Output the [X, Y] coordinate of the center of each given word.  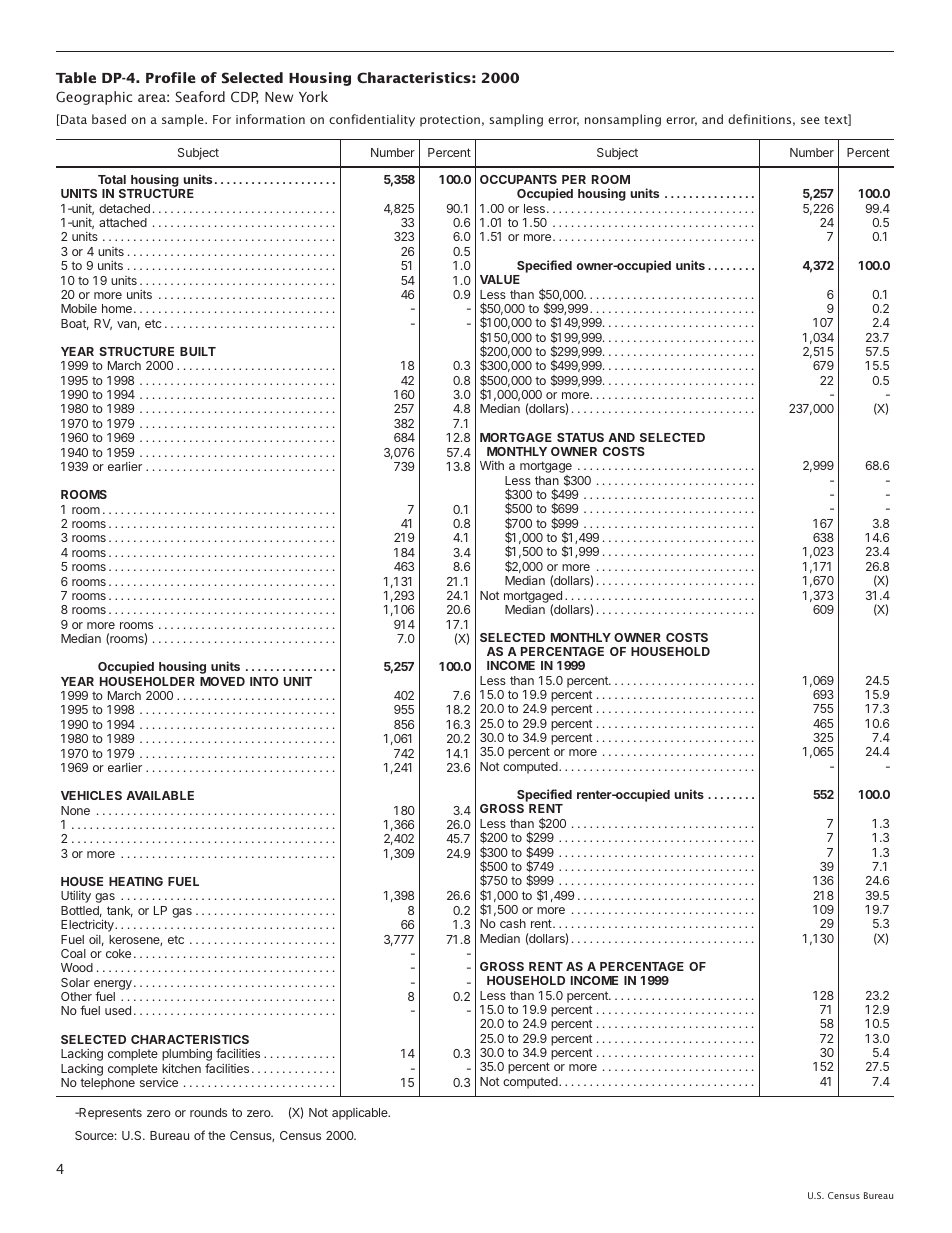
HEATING [136, 881]
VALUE [500, 279]
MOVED [222, 681]
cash [513, 923]
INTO [264, 681]
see [810, 120]
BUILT [198, 351]
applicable [361, 1114]
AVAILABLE [160, 795]
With [492, 465]
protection [450, 121]
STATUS [580, 437]
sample [184, 120]
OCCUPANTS [518, 179]
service [159, 1082]
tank [120, 911]
